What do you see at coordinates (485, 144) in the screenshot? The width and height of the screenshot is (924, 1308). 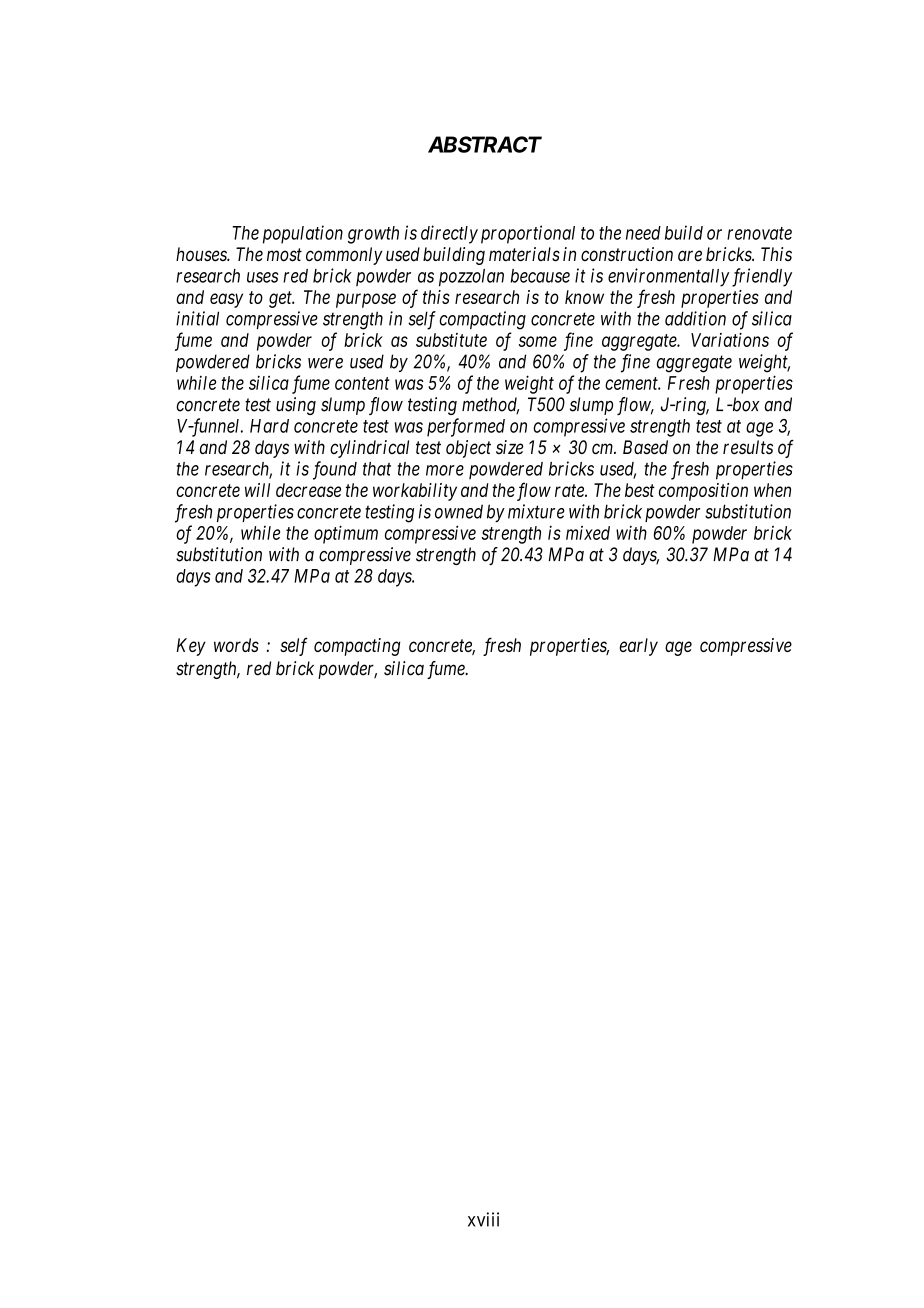 I see `ABSTRACT` at bounding box center [485, 144].
